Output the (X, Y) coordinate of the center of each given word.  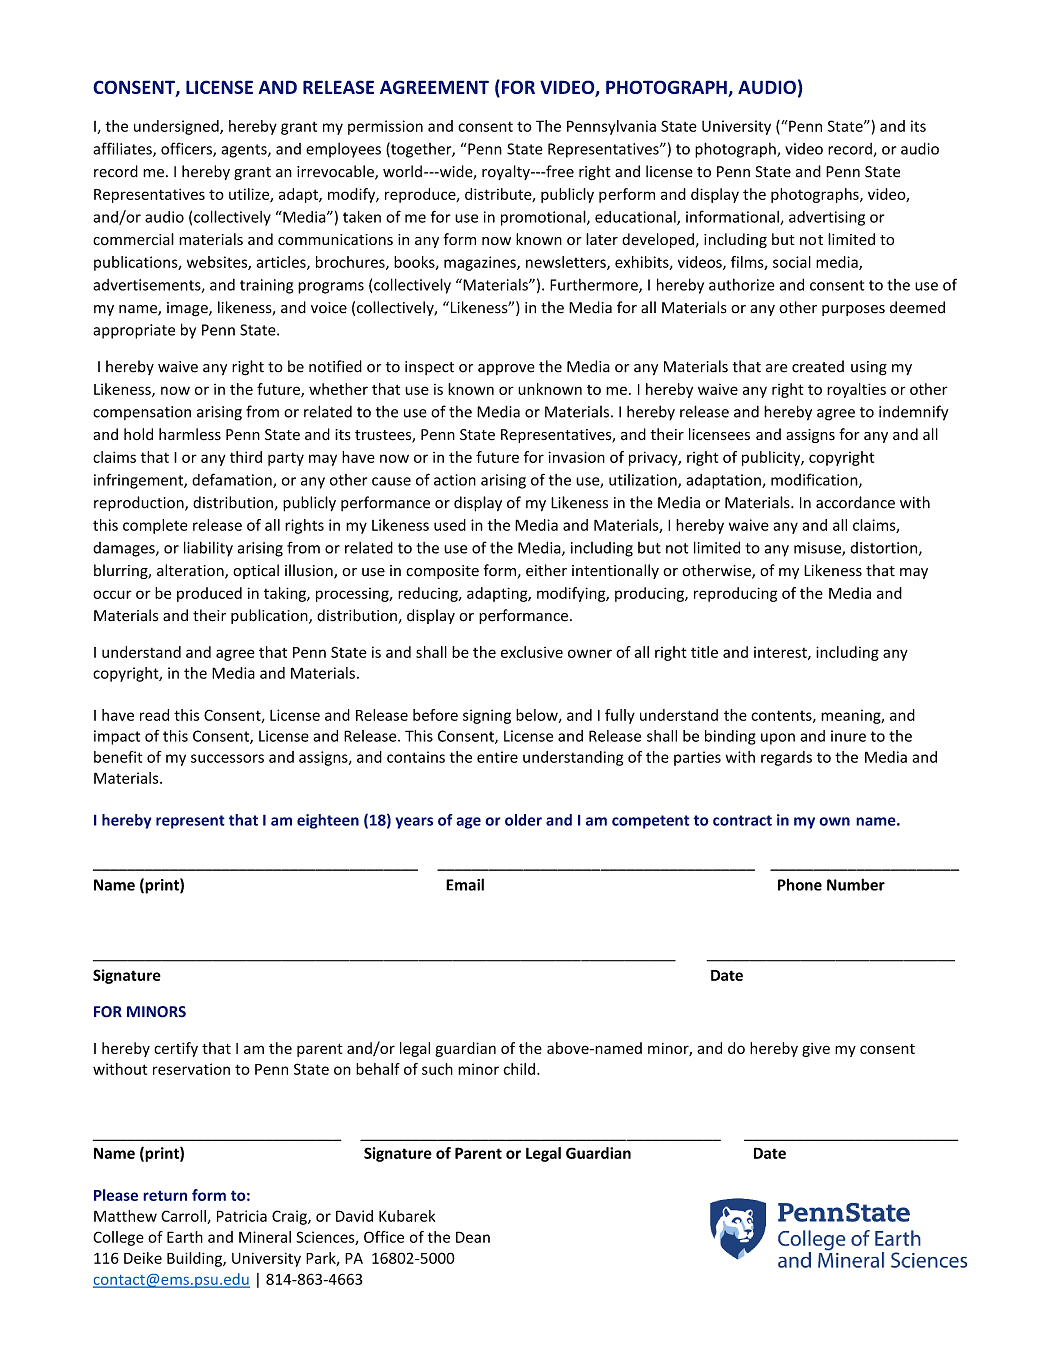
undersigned (177, 127)
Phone (800, 884)
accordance (855, 502)
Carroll (184, 1217)
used (450, 525)
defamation (233, 480)
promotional (544, 218)
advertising (827, 218)
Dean (473, 1237)
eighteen (328, 821)
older (523, 820)
